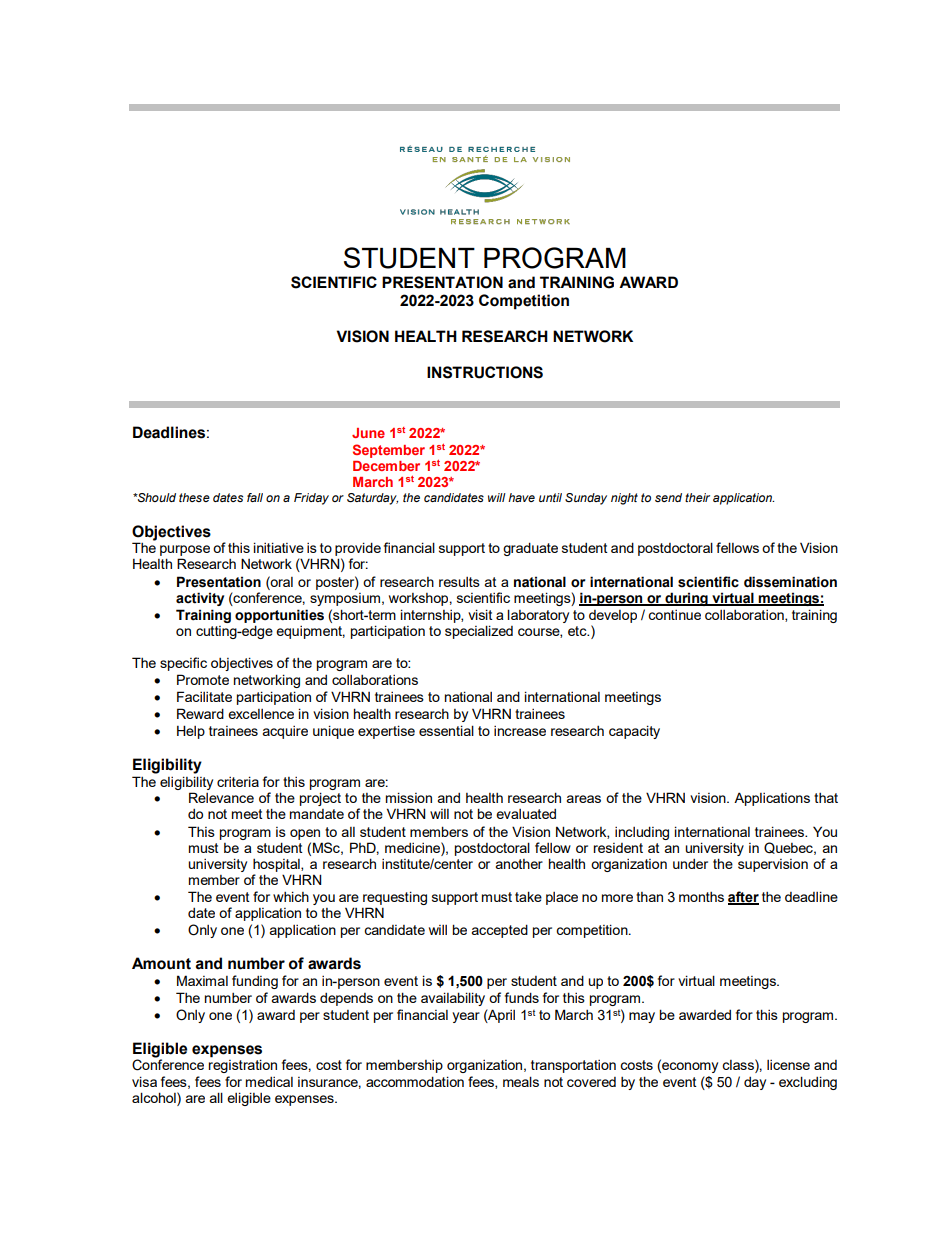  What do you see at coordinates (697, 497) in the screenshot?
I see `their` at bounding box center [697, 497].
